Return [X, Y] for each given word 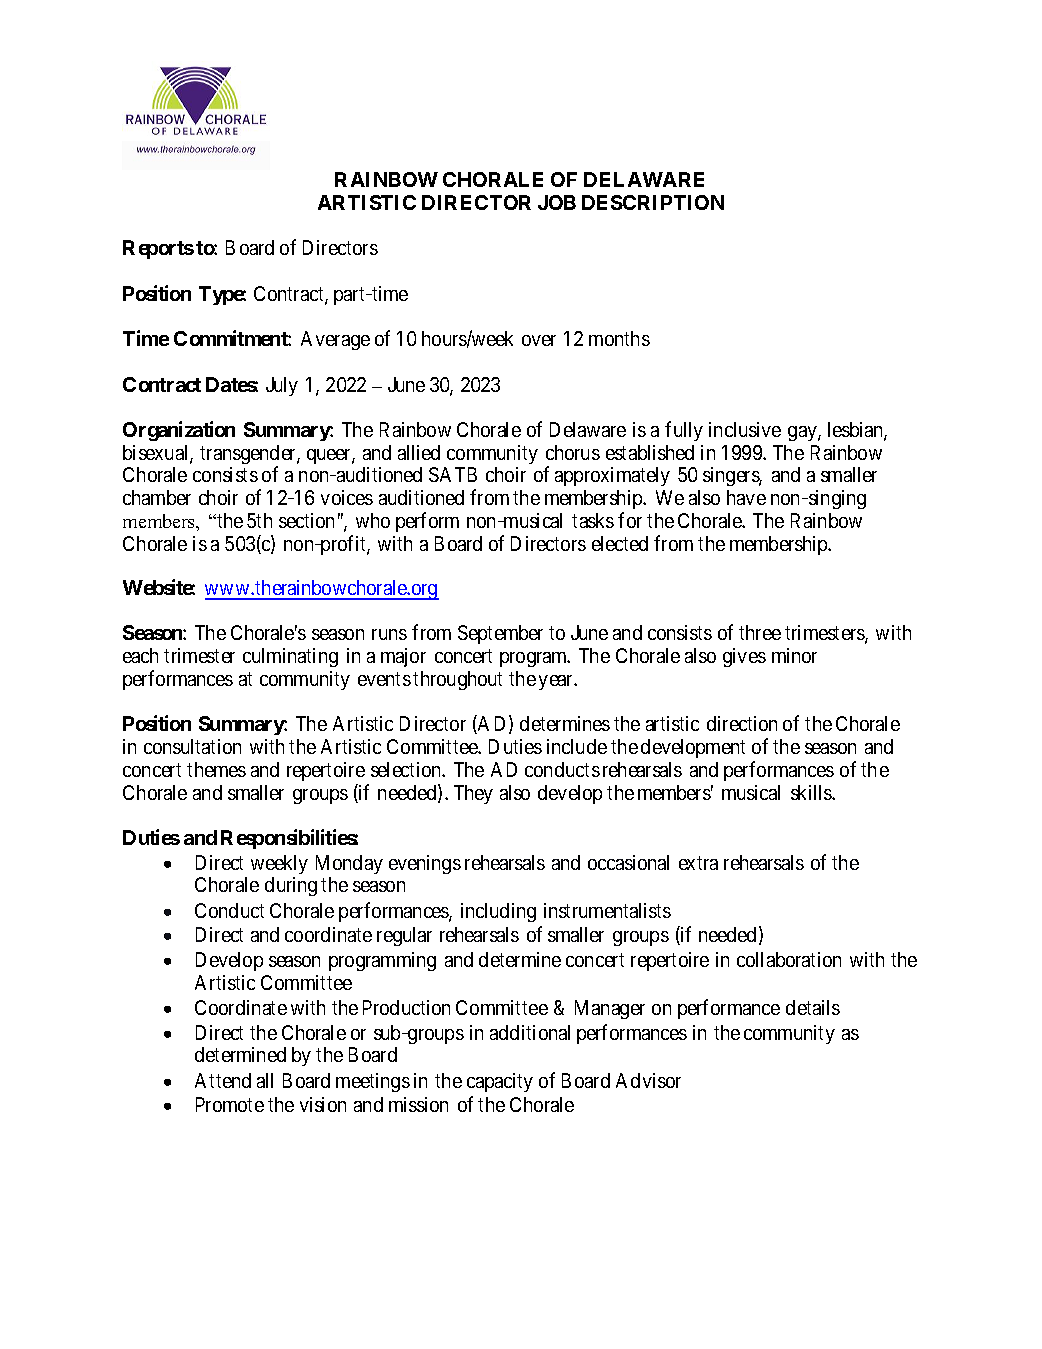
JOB [557, 202]
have [746, 497]
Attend [223, 1080]
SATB [453, 474]
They [473, 794]
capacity [500, 1082]
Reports [158, 249]
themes [216, 769]
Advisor [648, 1080]
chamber [157, 497]
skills [812, 792]
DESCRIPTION [653, 202]
